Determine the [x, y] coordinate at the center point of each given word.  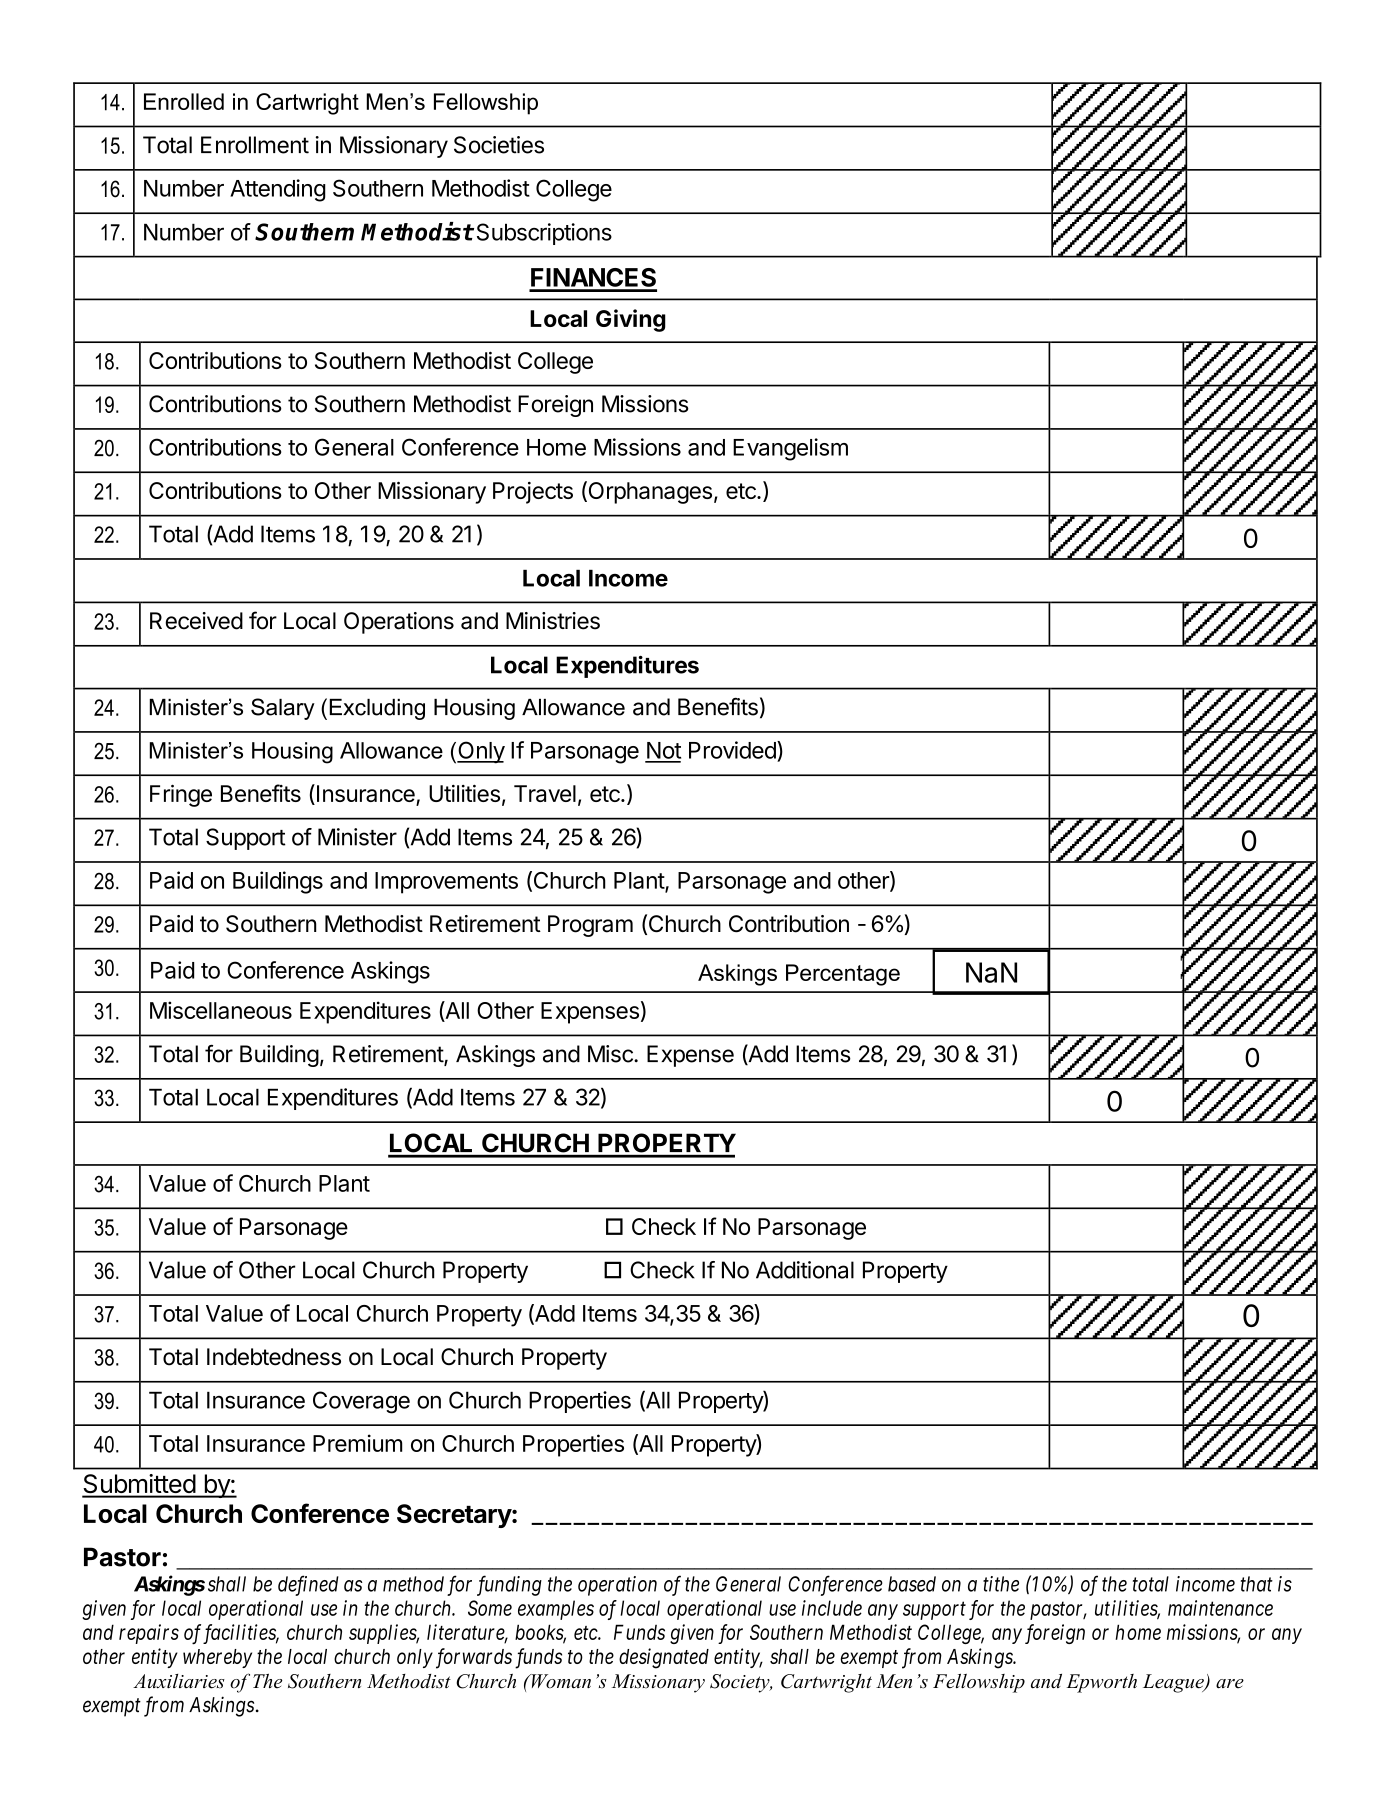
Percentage [843, 975]
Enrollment [255, 145]
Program [590, 926]
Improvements [446, 883]
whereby [217, 1658]
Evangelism [790, 449]
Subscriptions [544, 234]
